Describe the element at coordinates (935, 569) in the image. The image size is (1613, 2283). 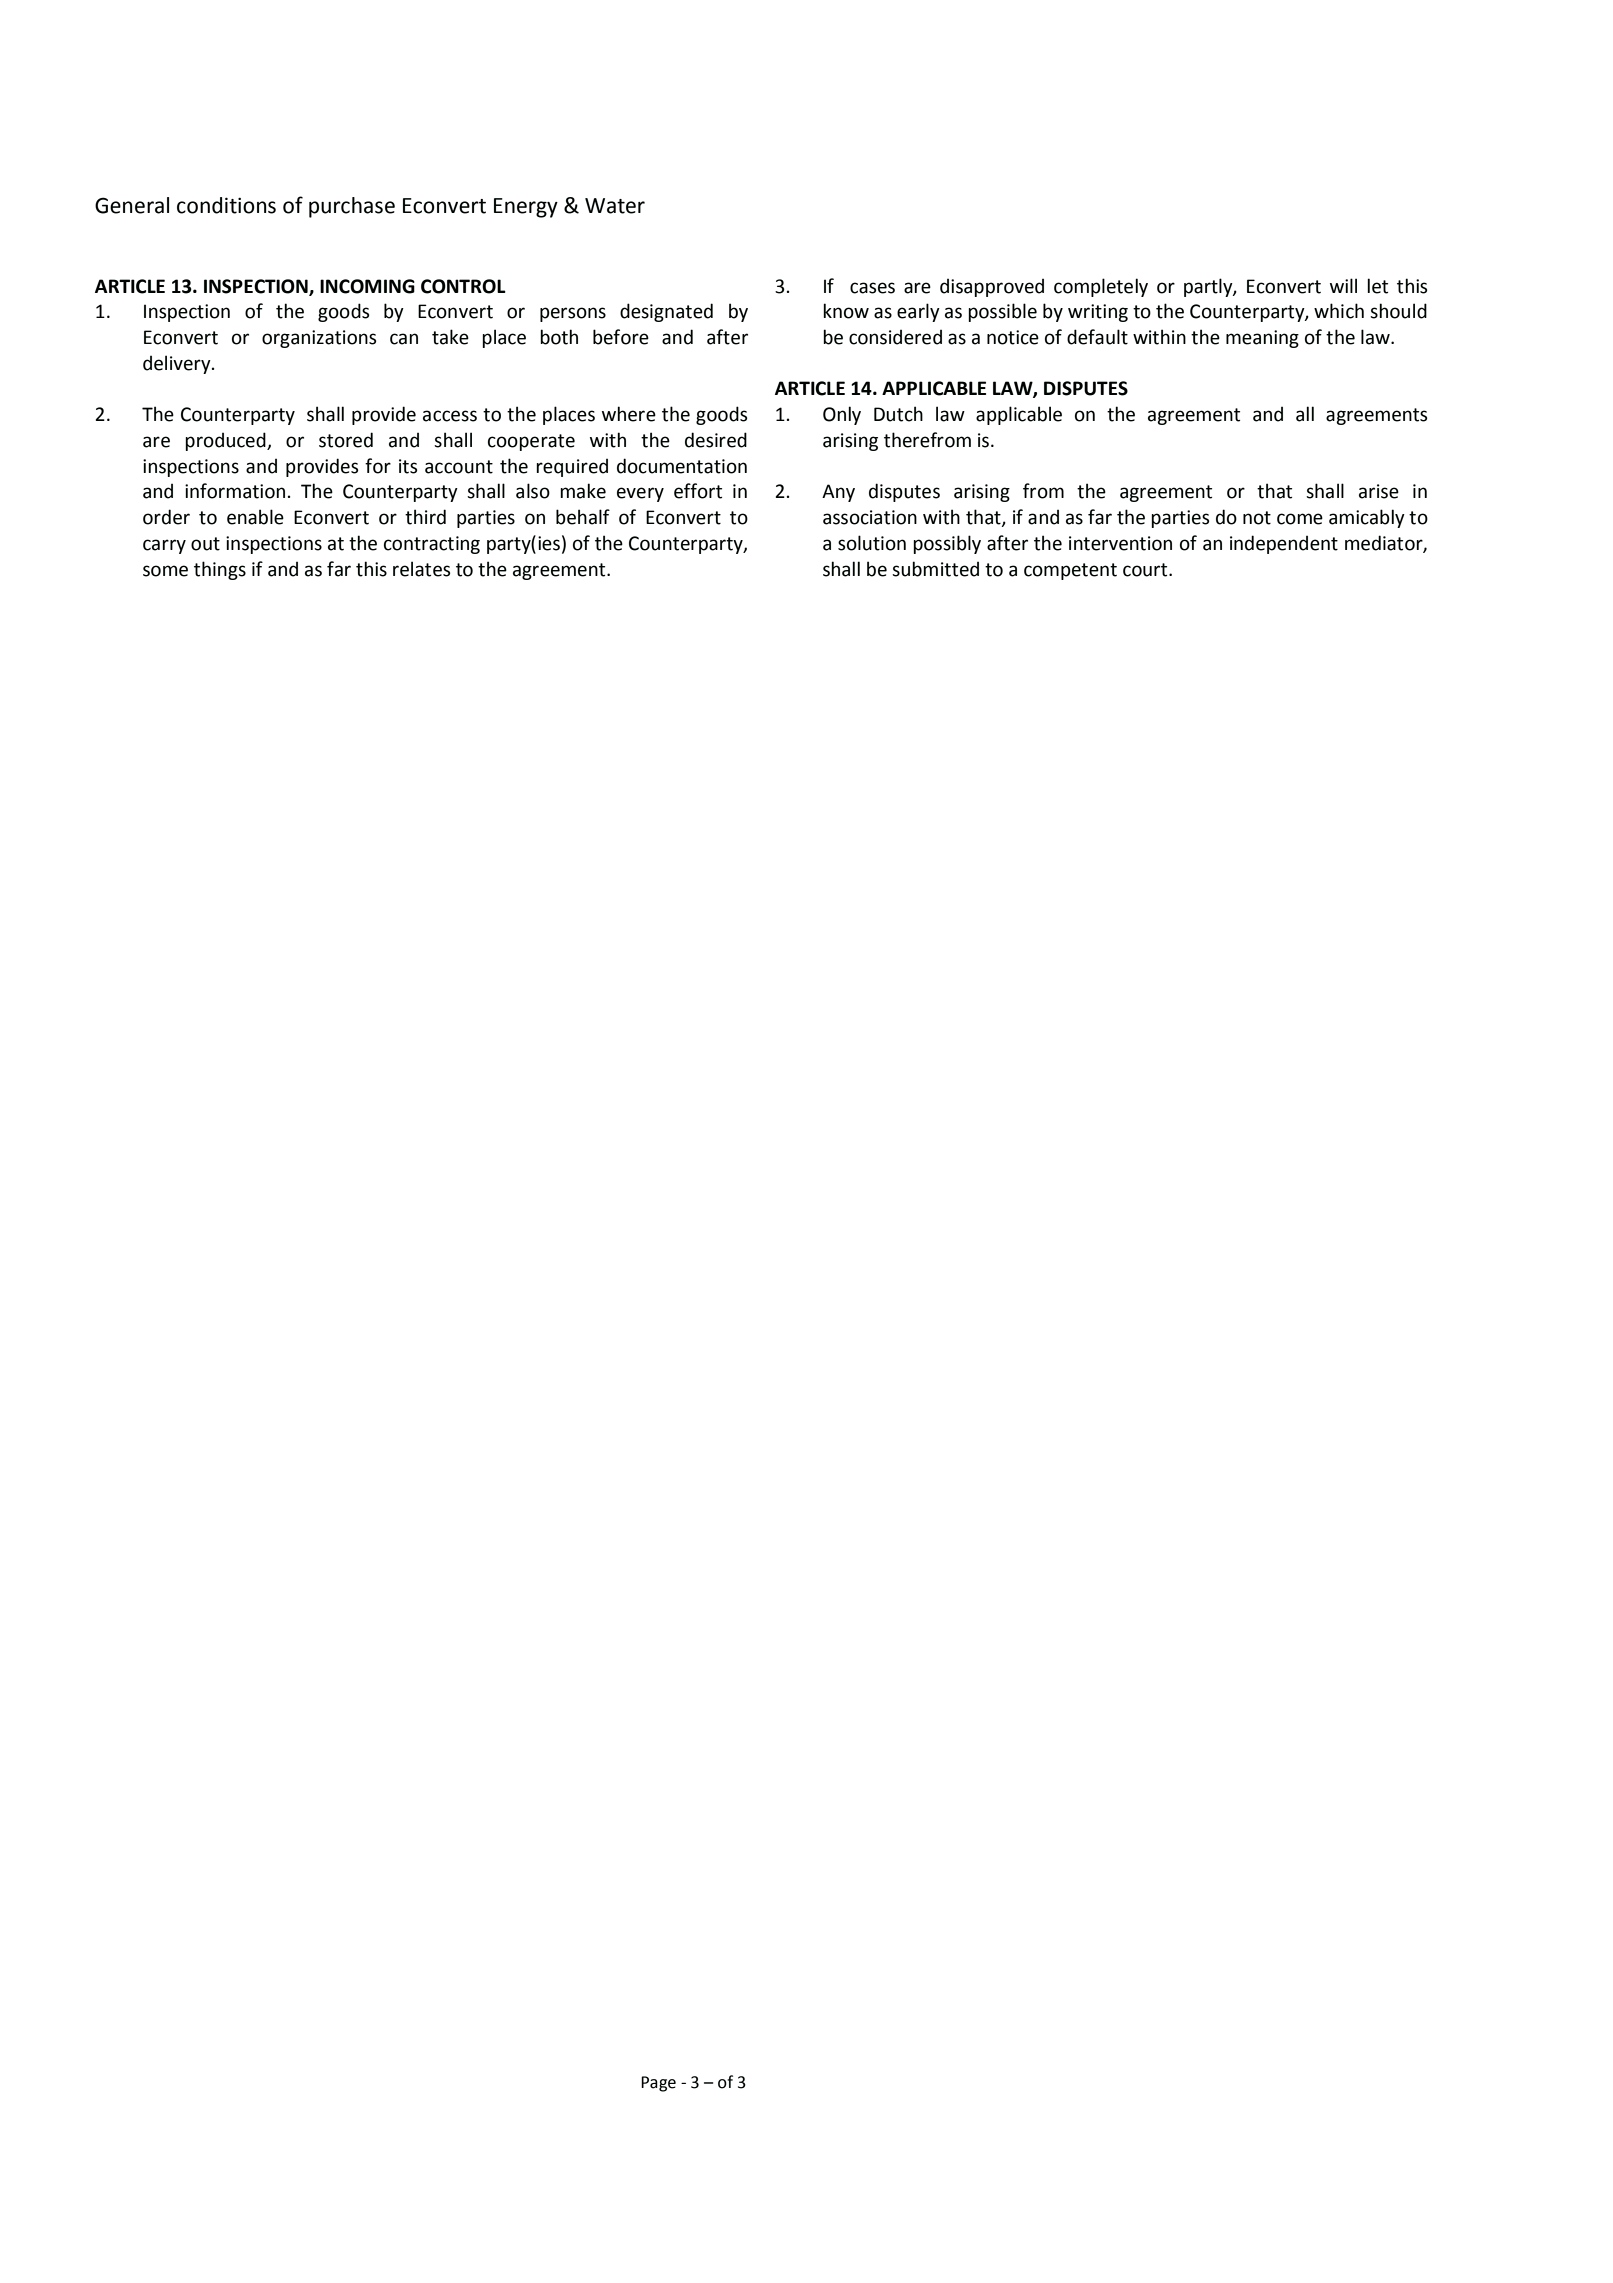
I see `submitted` at that location.
